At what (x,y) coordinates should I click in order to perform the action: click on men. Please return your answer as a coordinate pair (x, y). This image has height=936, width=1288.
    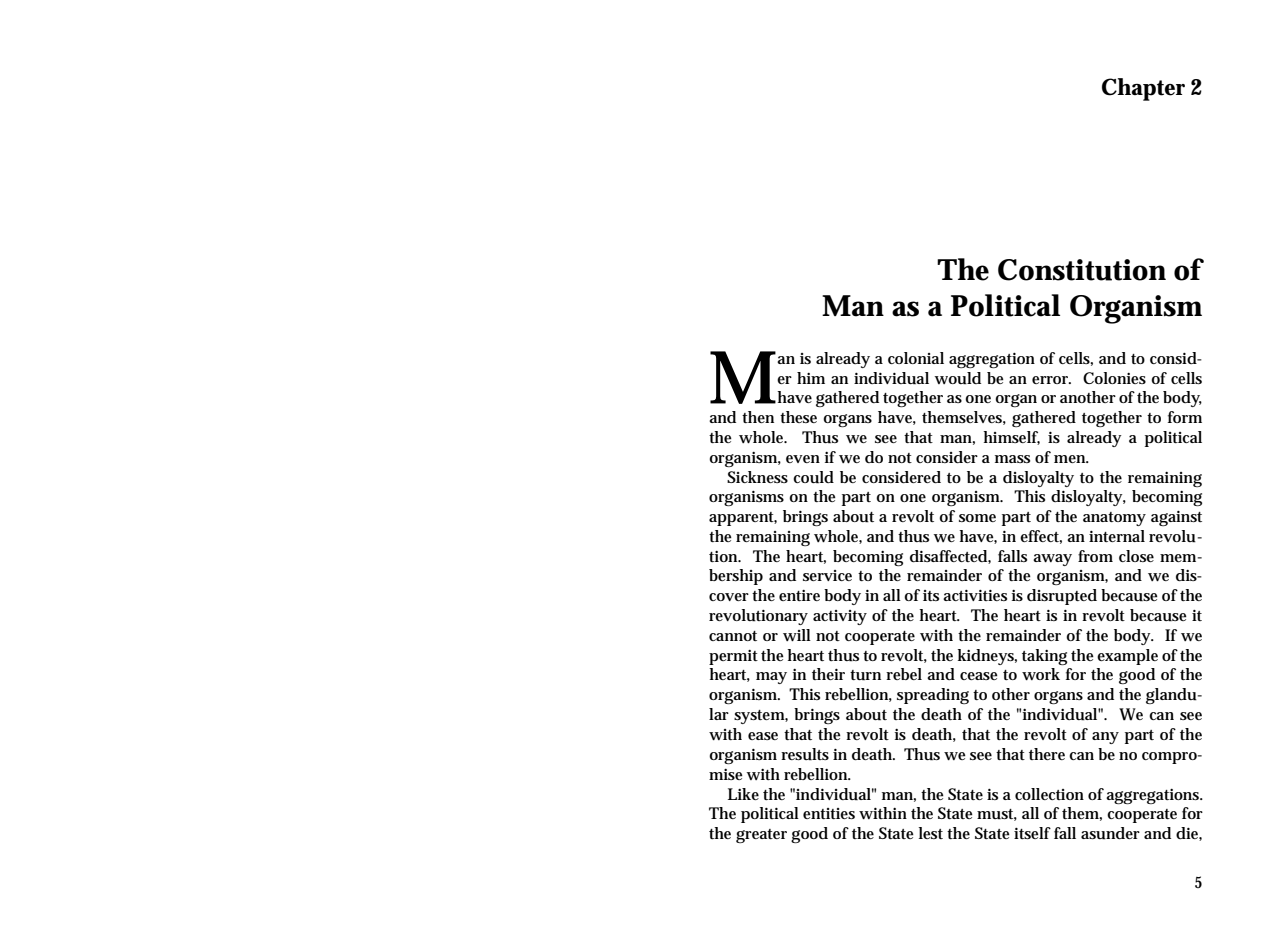
    Looking at the image, I should click on (1070, 459).
